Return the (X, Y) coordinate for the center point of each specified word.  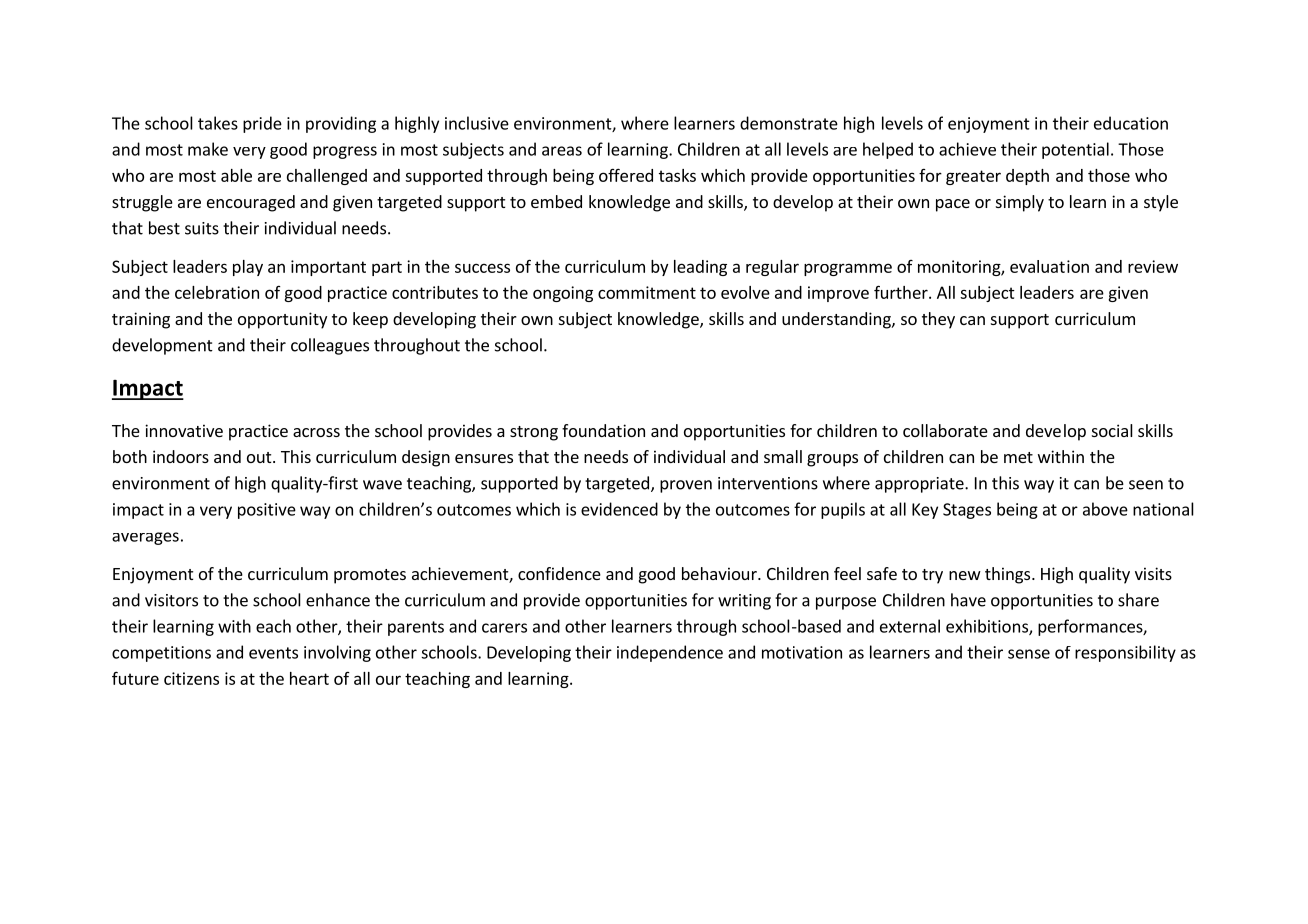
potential (1075, 150)
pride (262, 124)
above (1105, 509)
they (938, 320)
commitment (647, 292)
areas (562, 151)
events (273, 653)
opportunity (282, 320)
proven (686, 486)
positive (267, 511)
